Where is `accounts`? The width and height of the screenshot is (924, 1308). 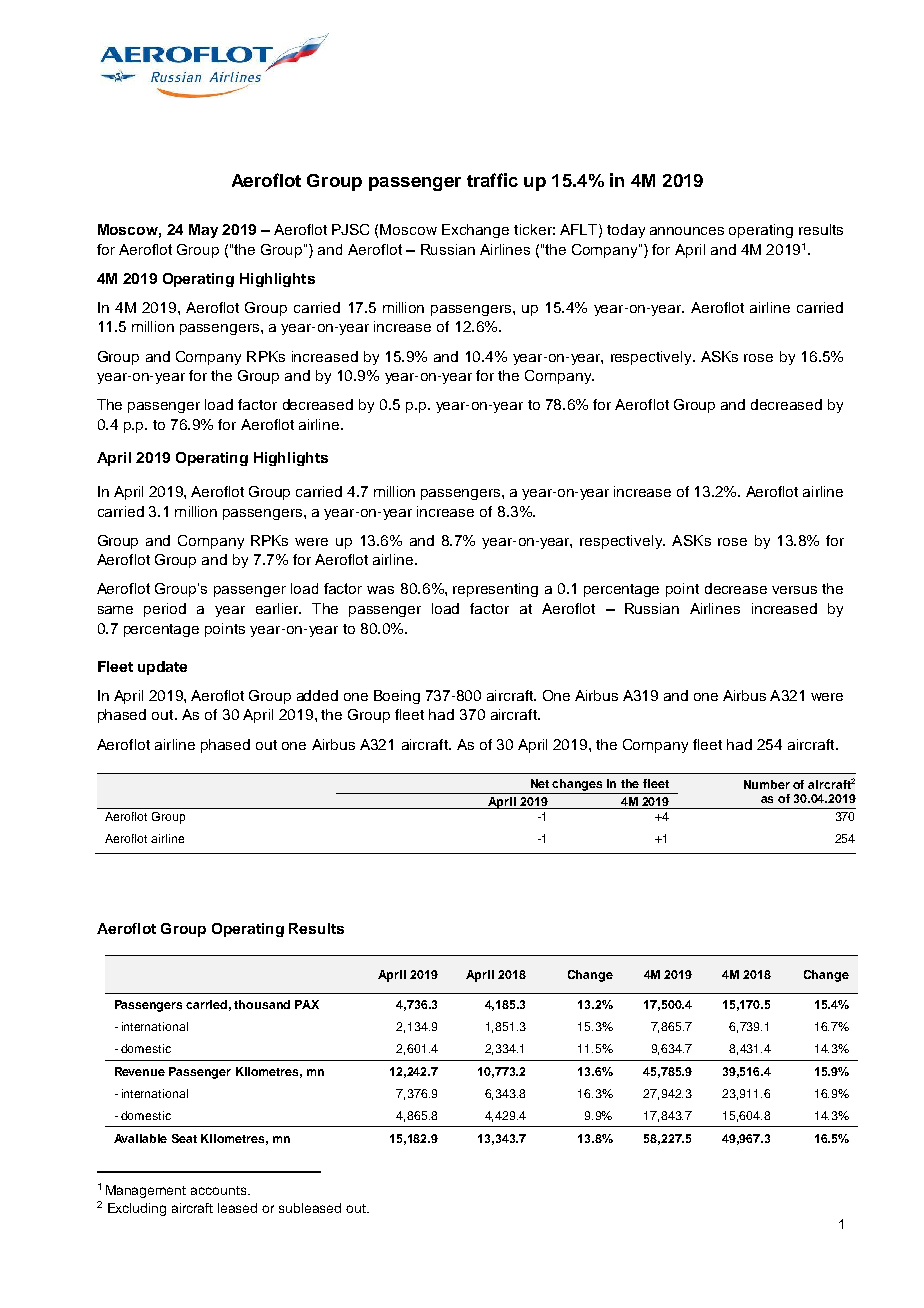
accounts is located at coordinates (220, 1190).
